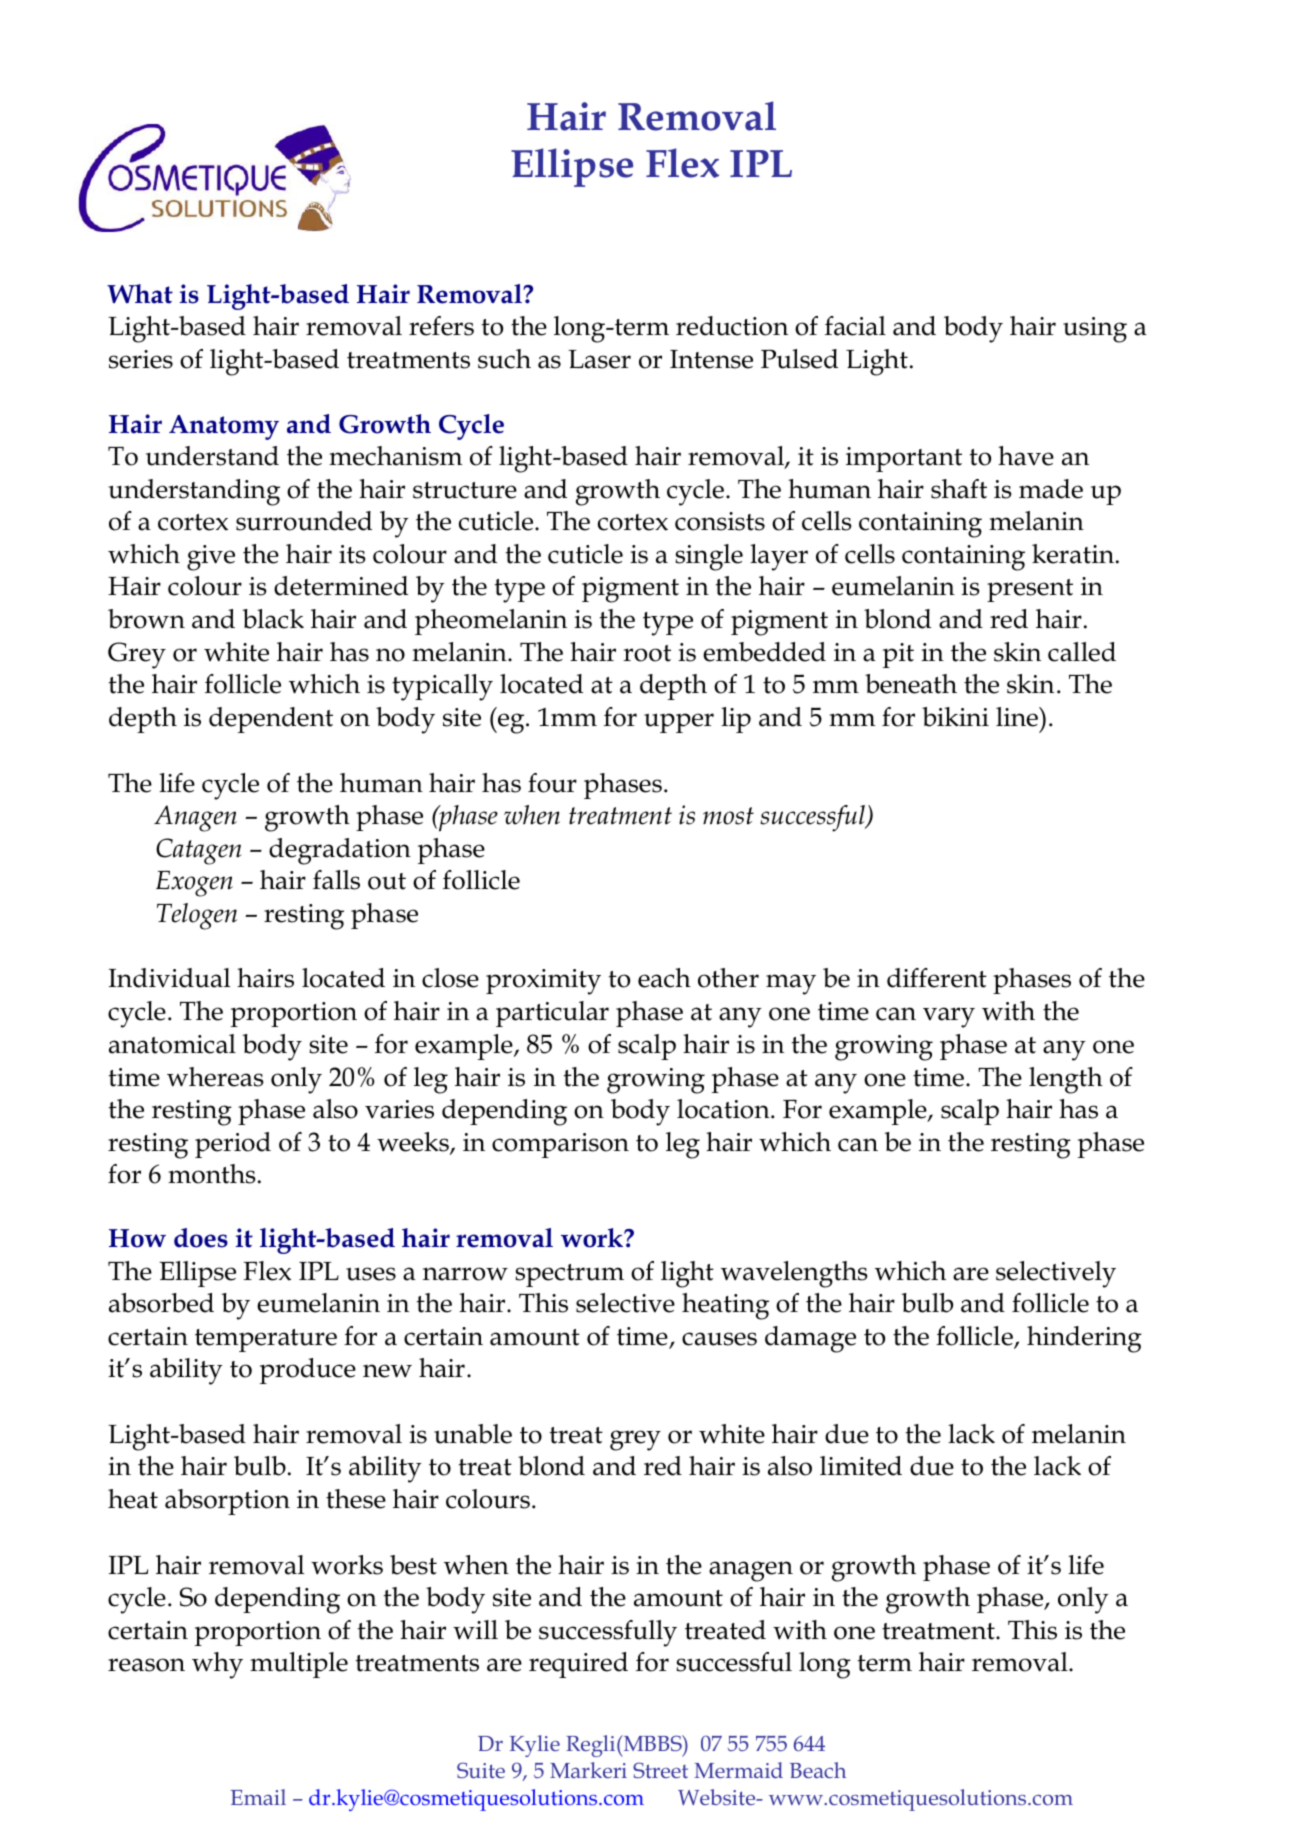  What do you see at coordinates (949, 1017) in the screenshot?
I see `vary` at bounding box center [949, 1017].
